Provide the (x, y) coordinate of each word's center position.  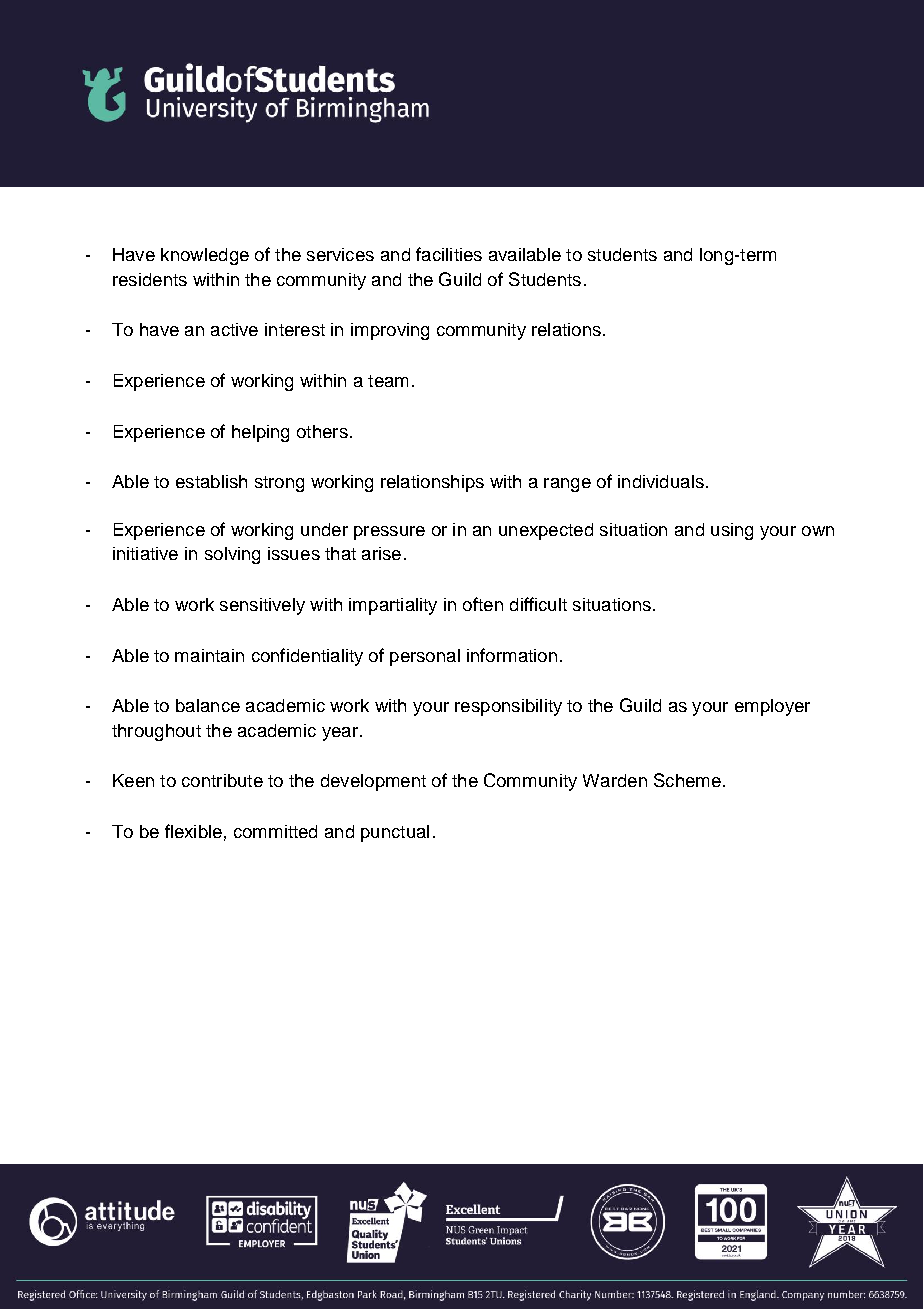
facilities (449, 254)
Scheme (687, 780)
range (567, 485)
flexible (193, 831)
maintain (209, 655)
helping (260, 433)
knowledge (205, 256)
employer (772, 707)
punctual (395, 833)
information (512, 655)
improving (390, 331)
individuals (661, 481)
